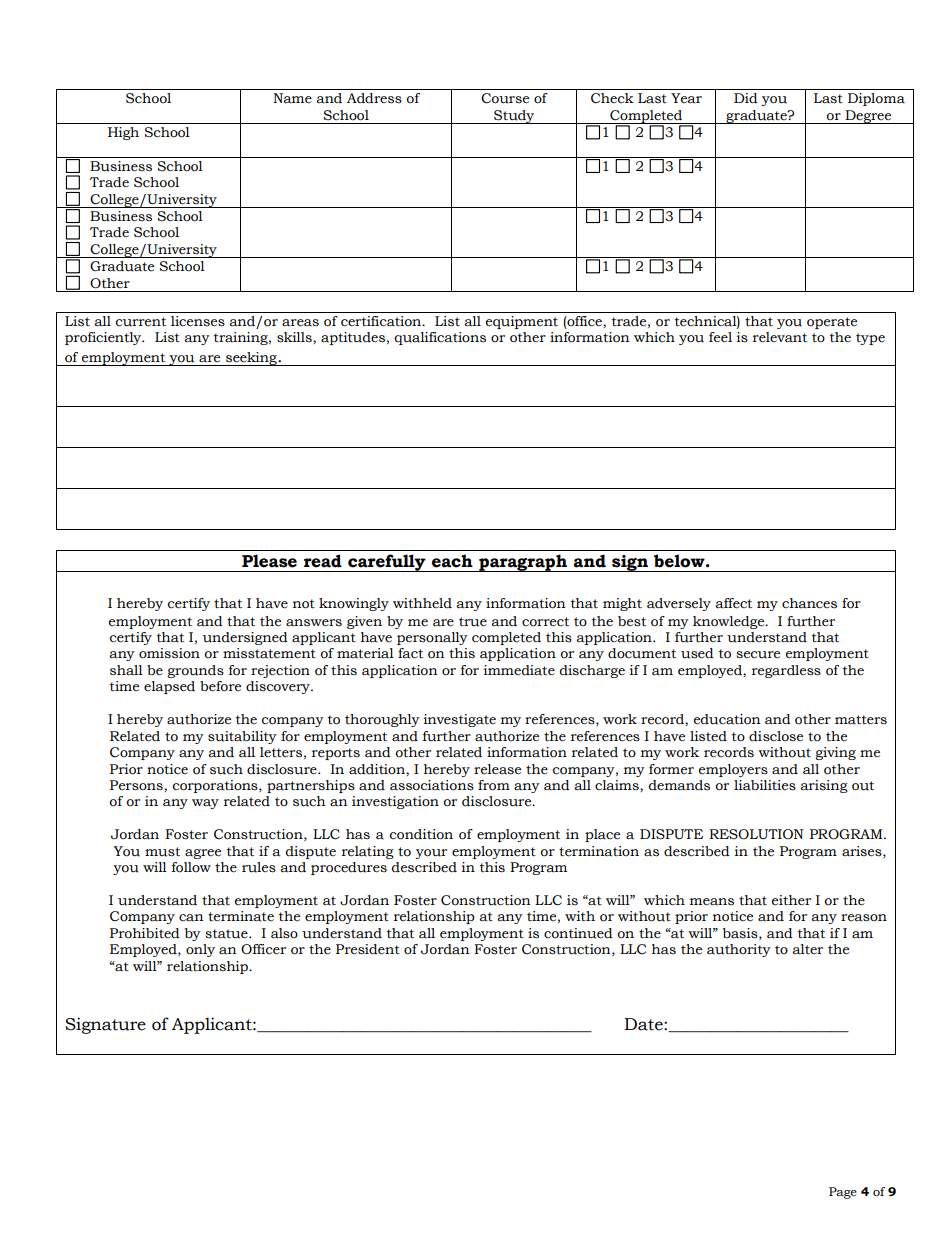 This screenshot has height=1233, width=952. I want to click on secure, so click(758, 655).
